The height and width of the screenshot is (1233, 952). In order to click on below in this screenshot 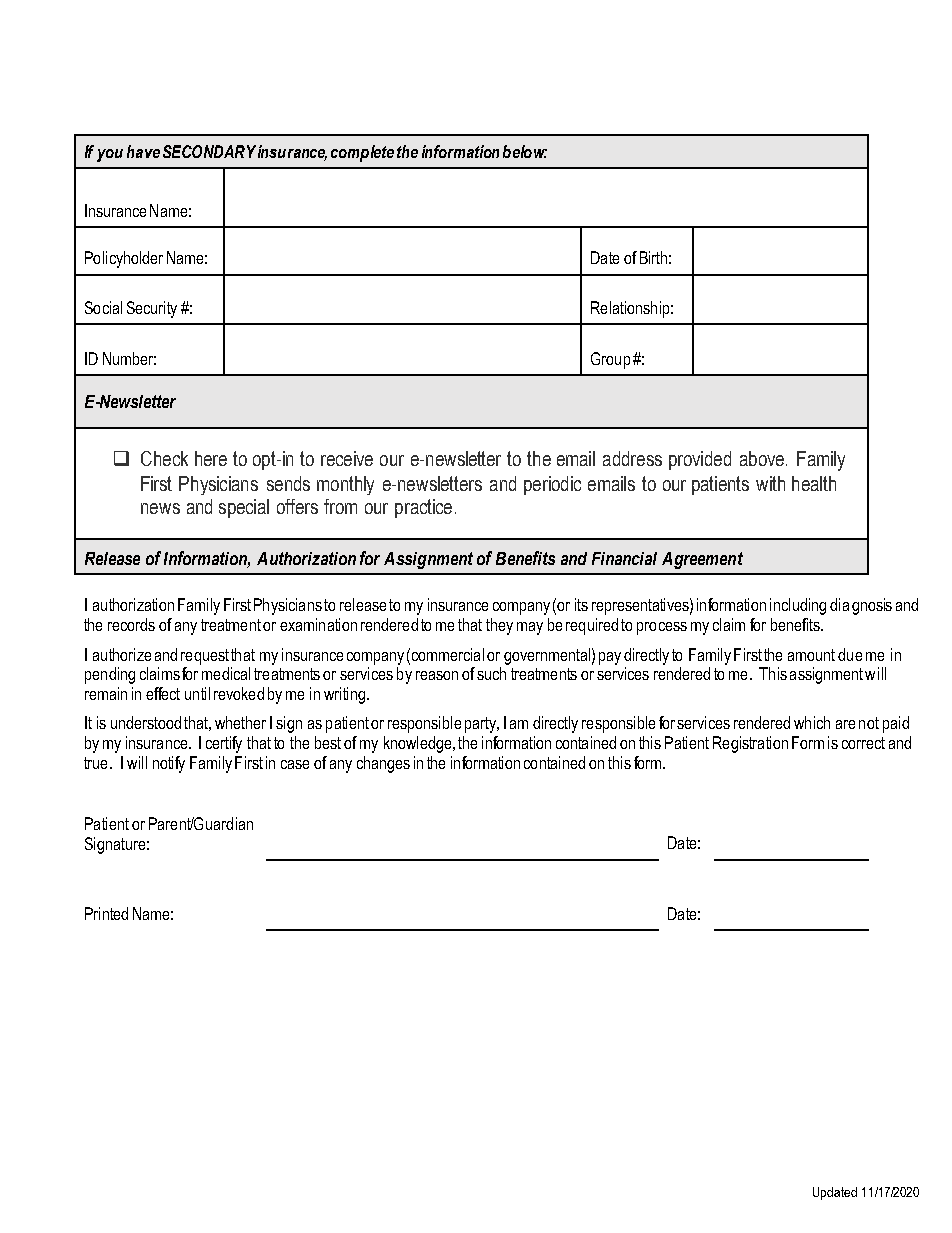, I will do `click(525, 151)`.
